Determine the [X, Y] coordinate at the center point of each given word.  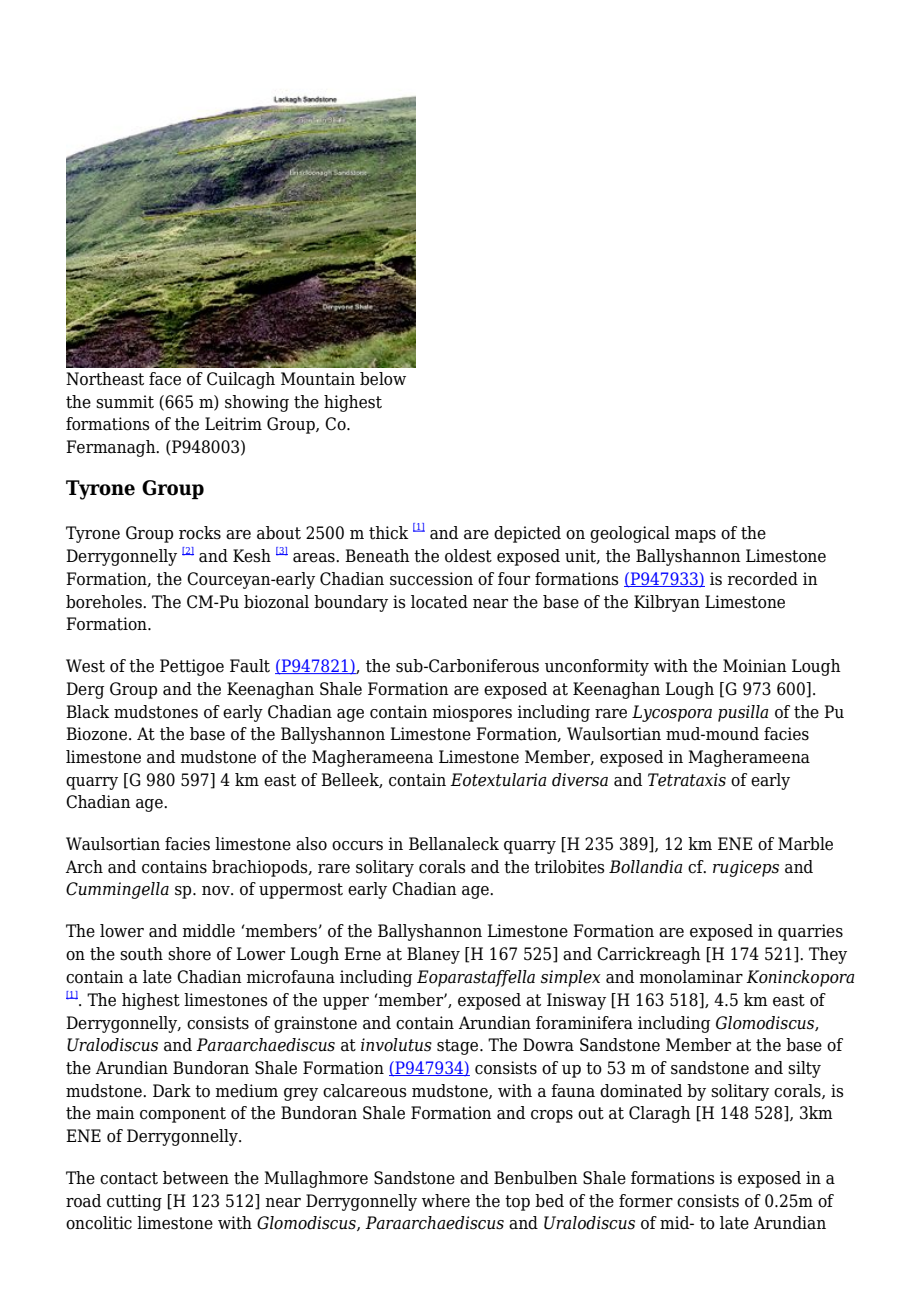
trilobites [569, 867]
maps [695, 536]
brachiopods [261, 868]
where [446, 1201]
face [165, 379]
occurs [357, 846]
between [196, 1178]
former [646, 1201]
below [383, 379]
